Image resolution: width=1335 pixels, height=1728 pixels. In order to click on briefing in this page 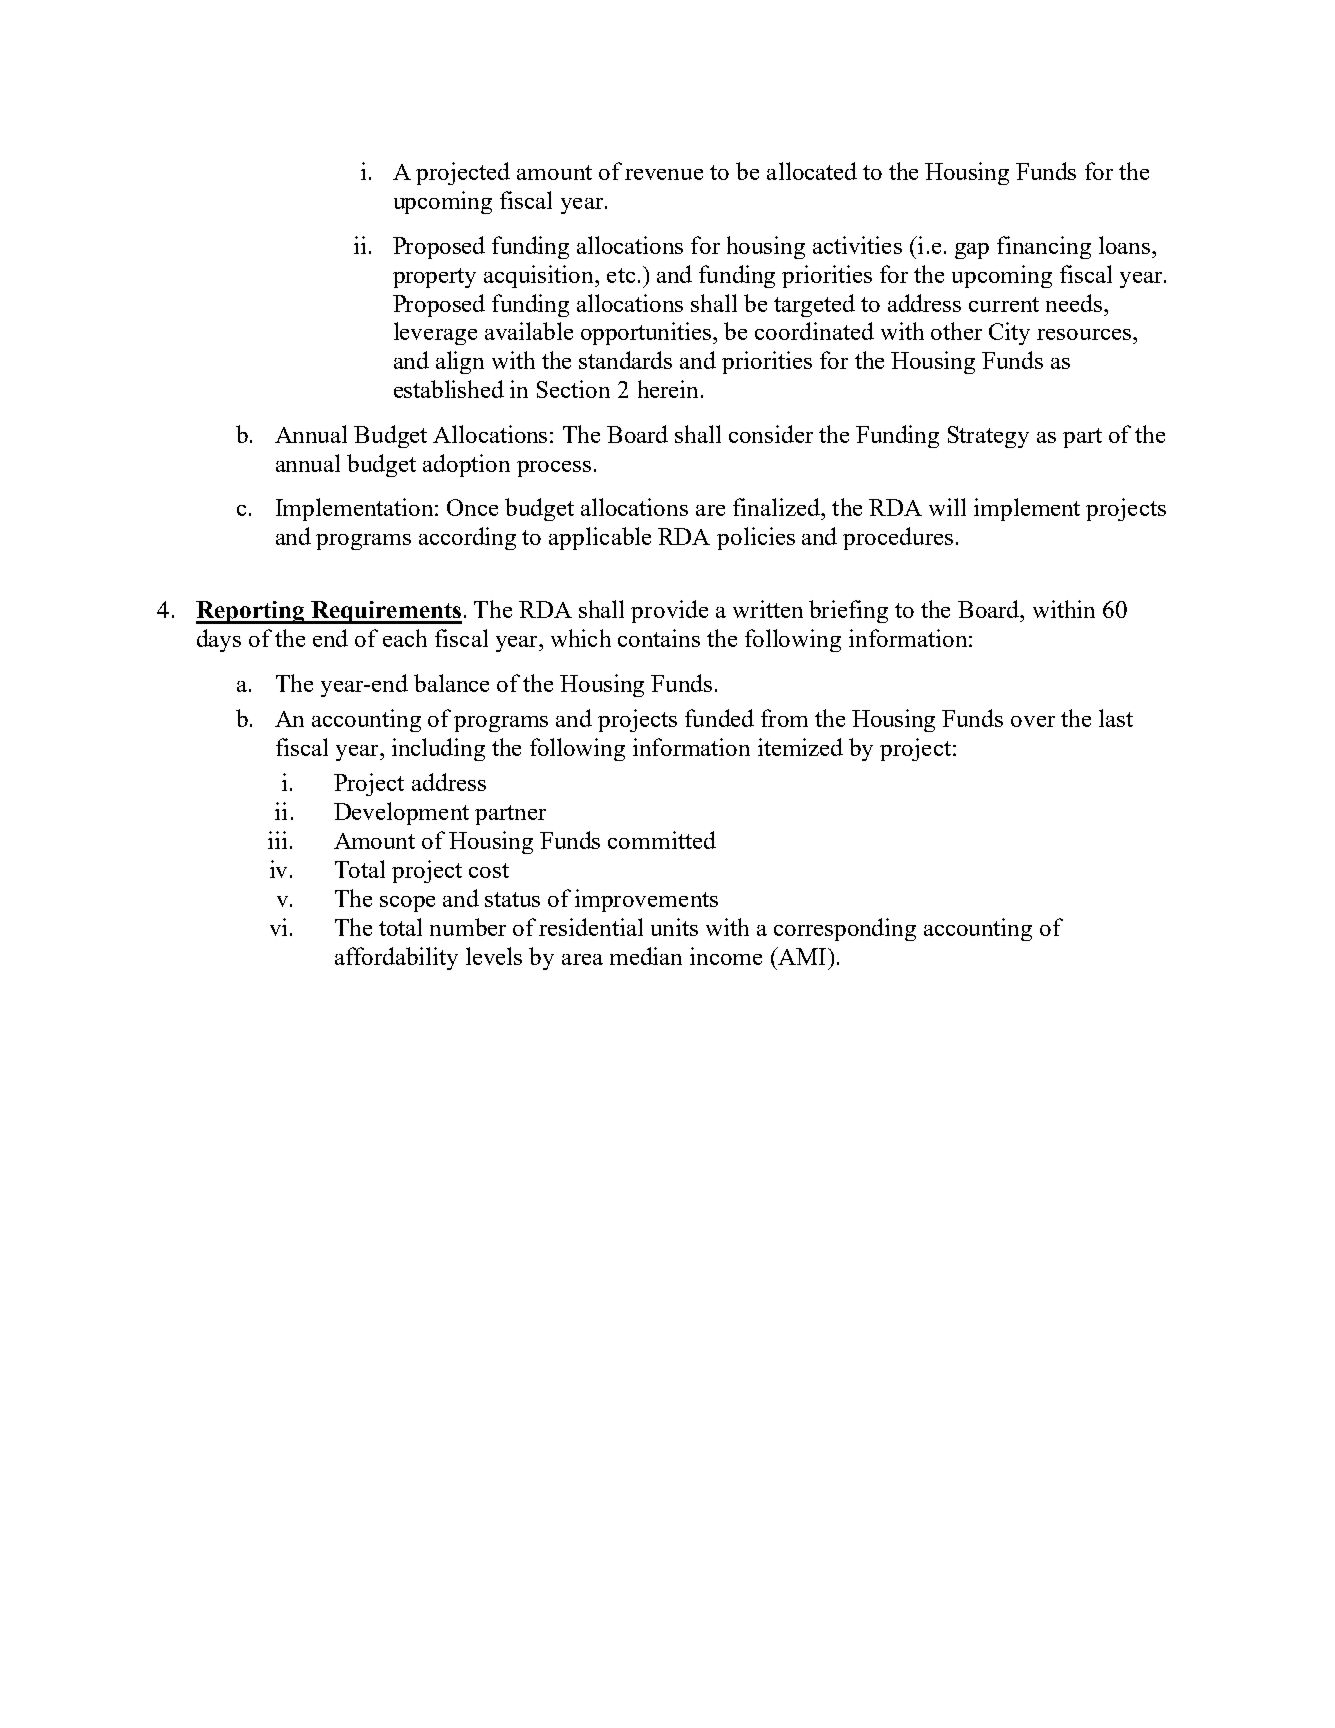, I will do `click(848, 611)`.
